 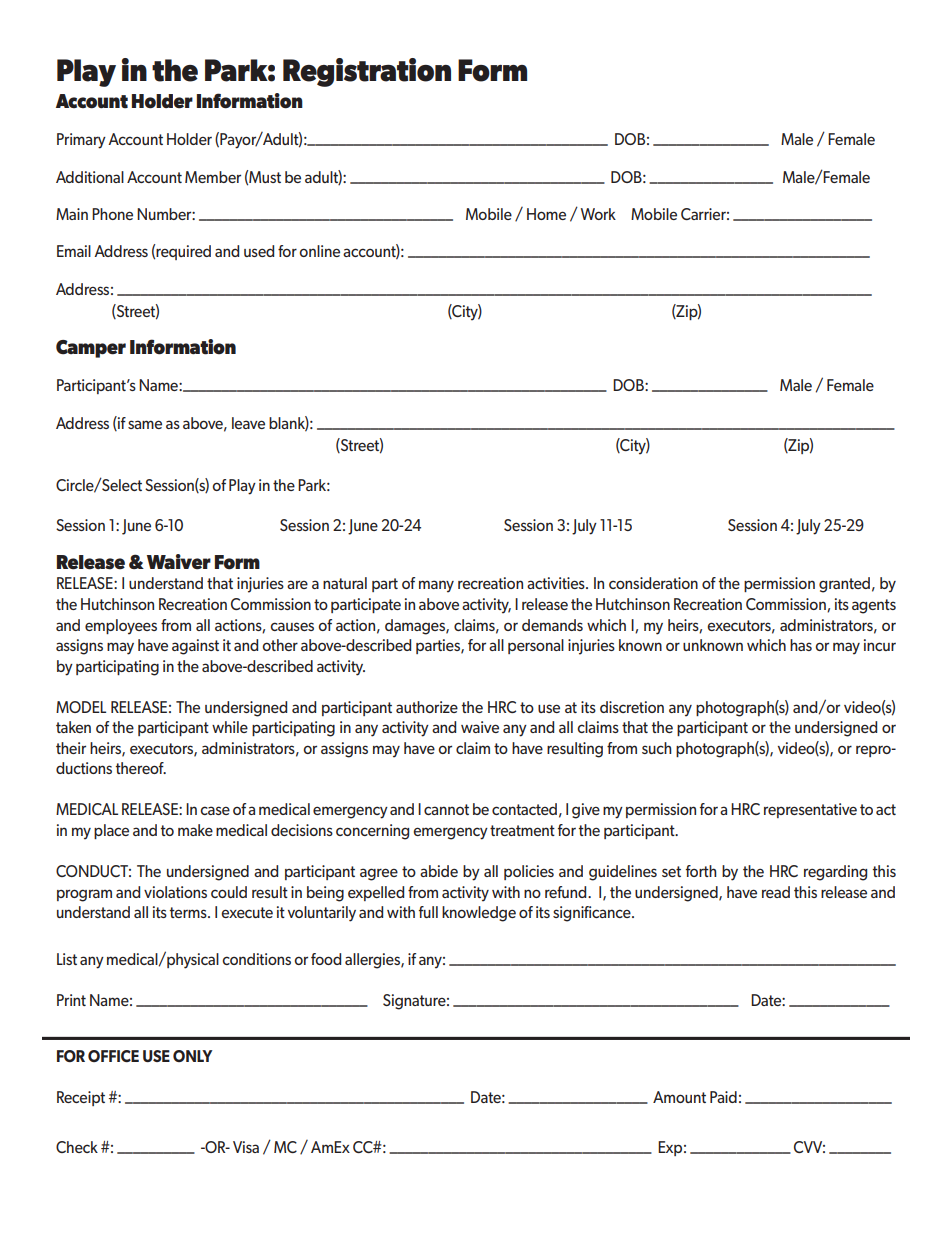 What do you see at coordinates (81, 1098) in the document?
I see `Receipt` at bounding box center [81, 1098].
